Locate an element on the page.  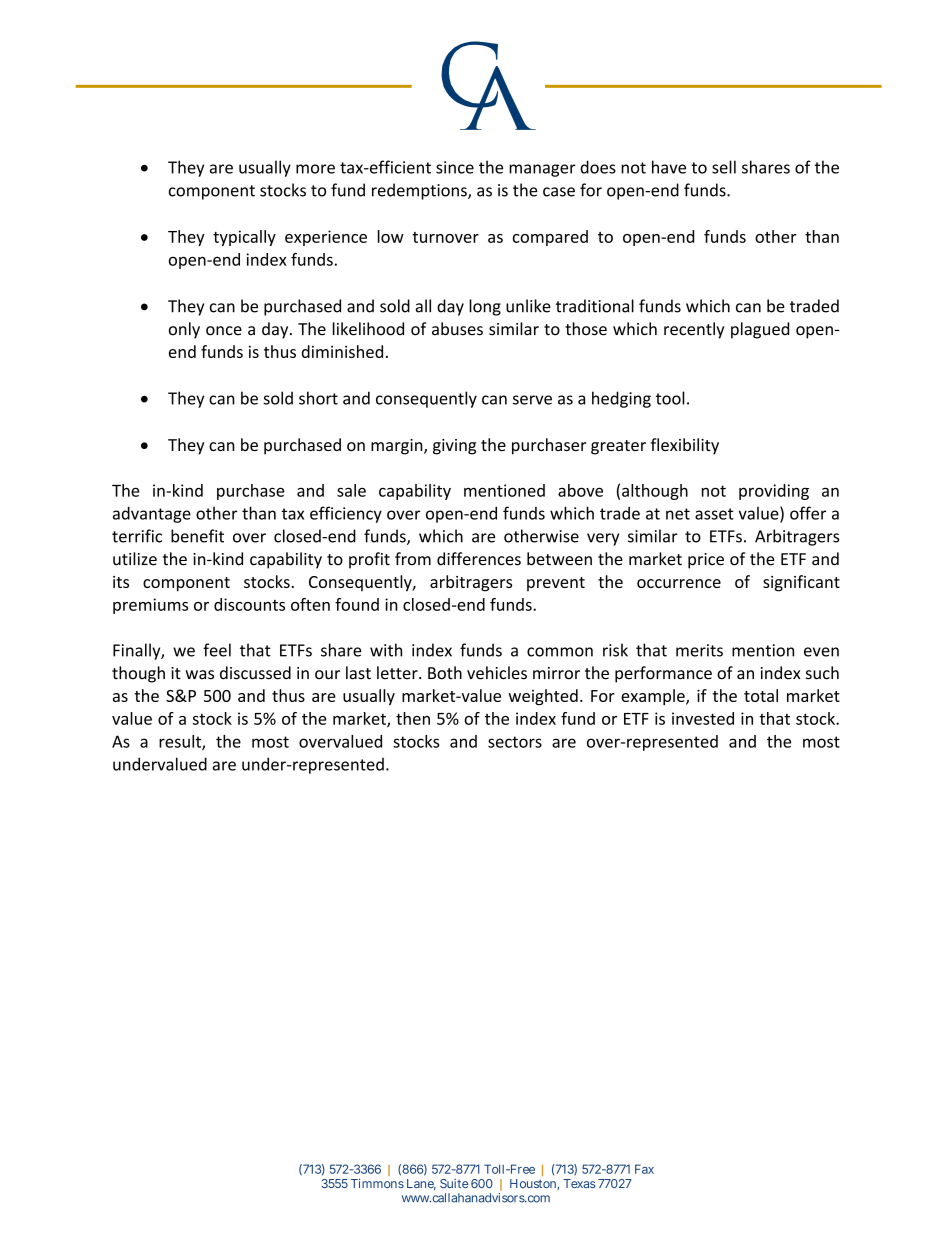
sell is located at coordinates (724, 167).
